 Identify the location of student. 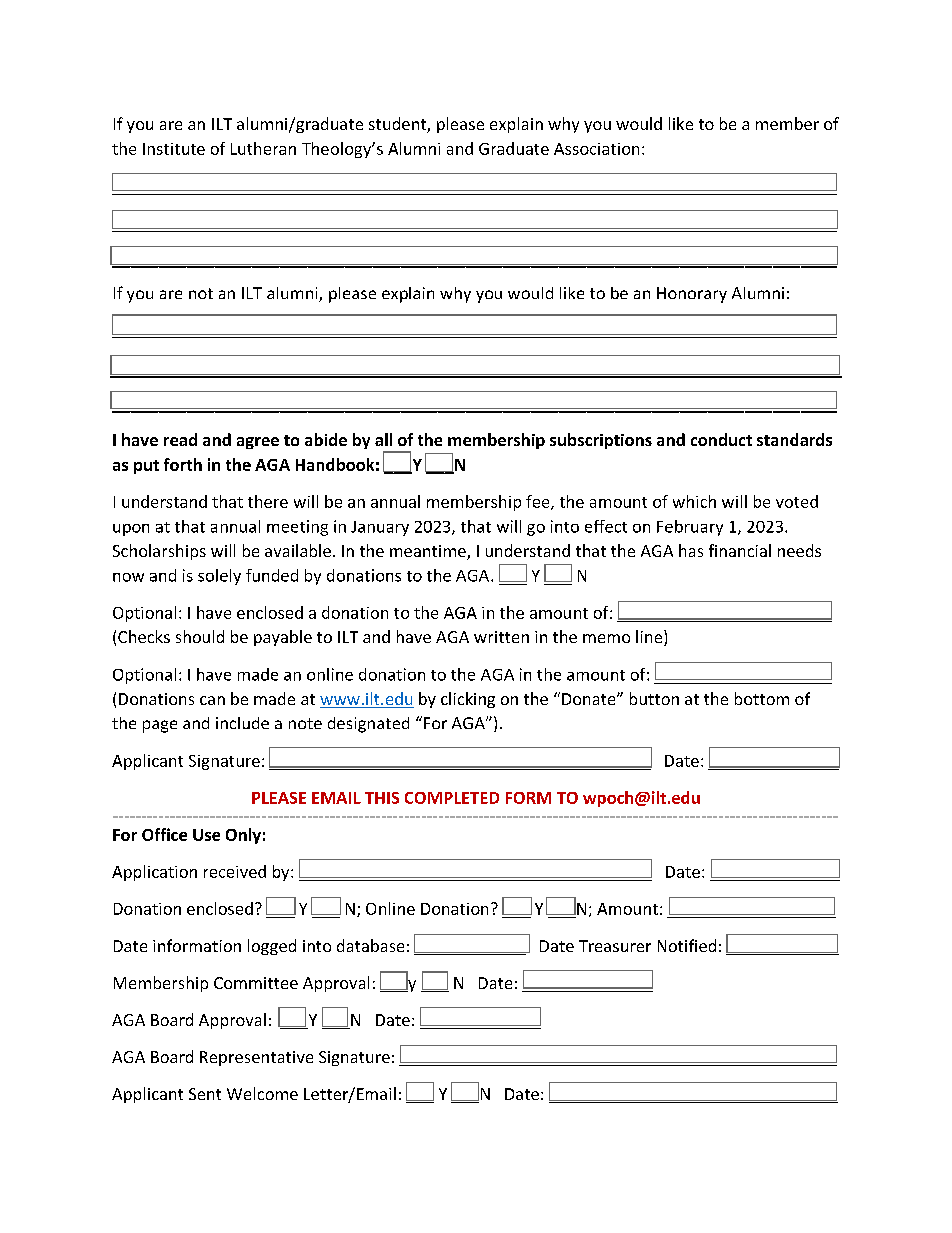
(398, 125).
